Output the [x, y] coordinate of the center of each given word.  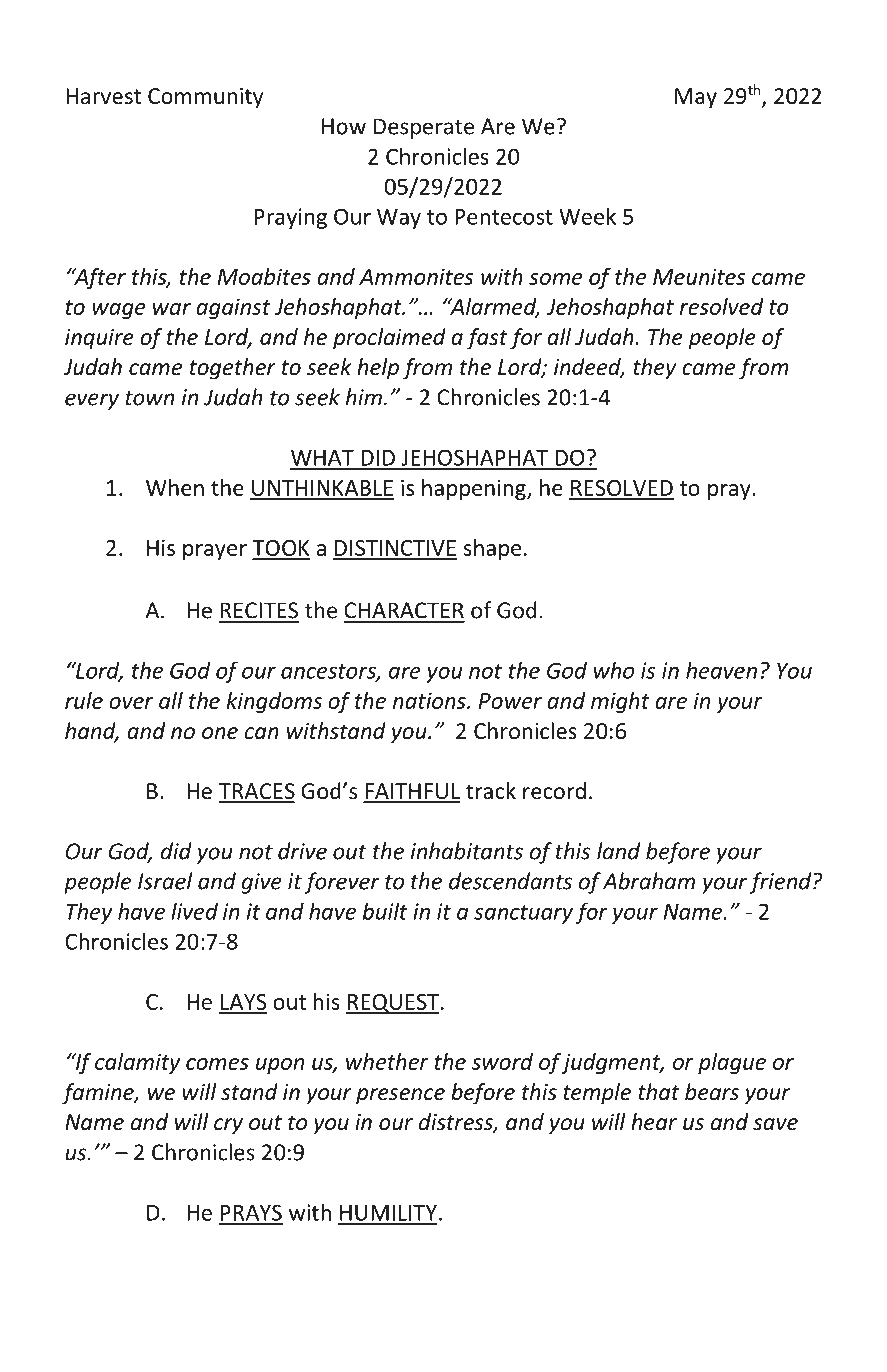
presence [400, 1096]
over [131, 703]
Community [205, 98]
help [378, 369]
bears [712, 1092]
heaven [721, 670]
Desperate [424, 128]
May [696, 98]
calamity [137, 1063]
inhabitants [467, 851]
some [555, 279]
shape [492, 549]
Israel [165, 881]
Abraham [649, 881]
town [149, 398]
